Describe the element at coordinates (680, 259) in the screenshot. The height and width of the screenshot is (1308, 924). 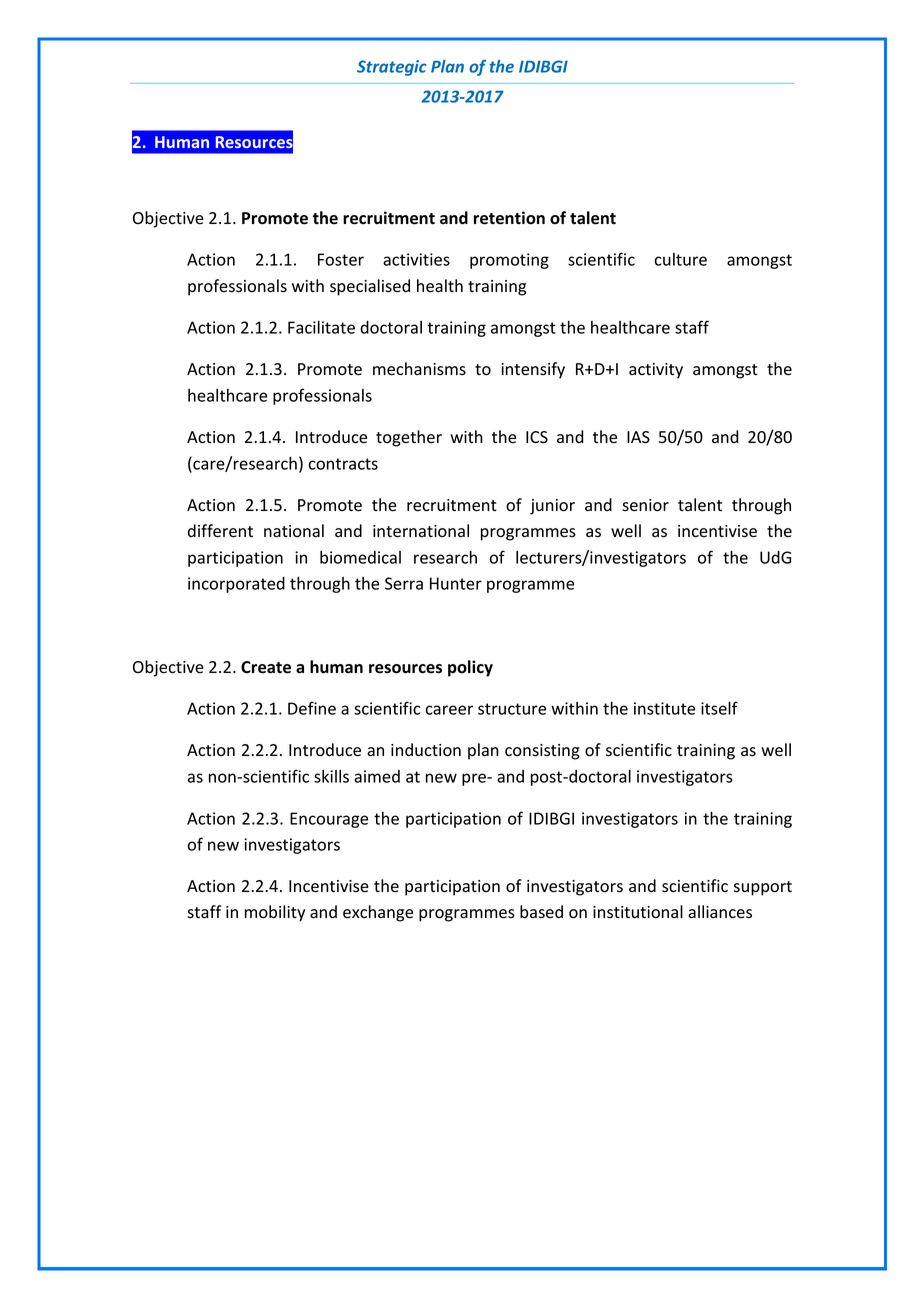
I see `culture` at that location.
